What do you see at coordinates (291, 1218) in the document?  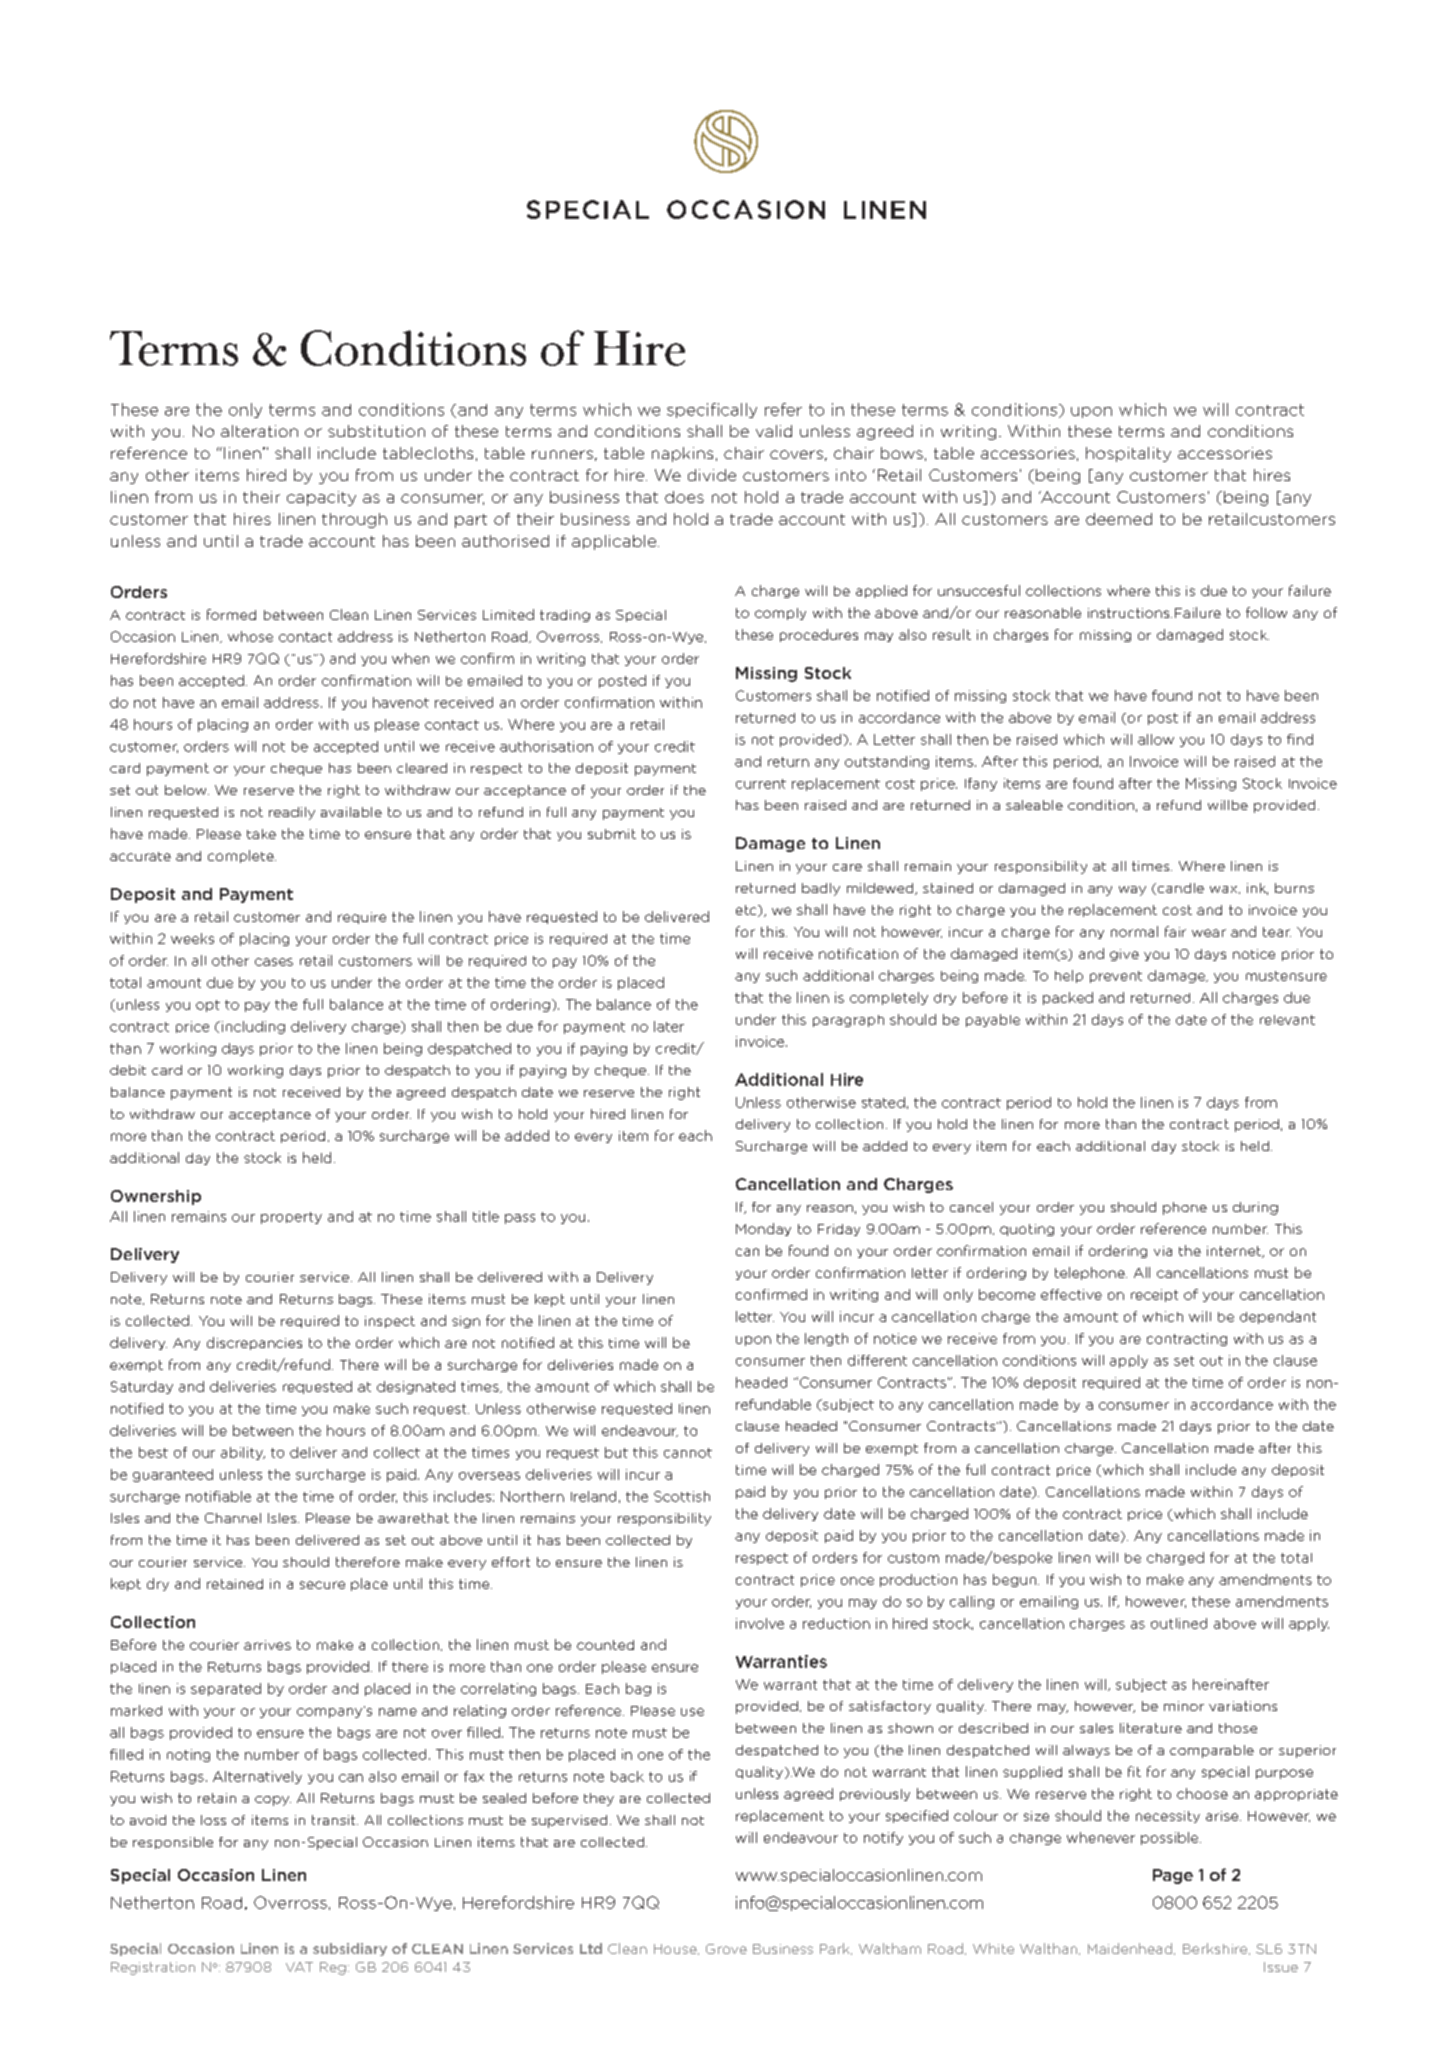 I see `property` at bounding box center [291, 1218].
